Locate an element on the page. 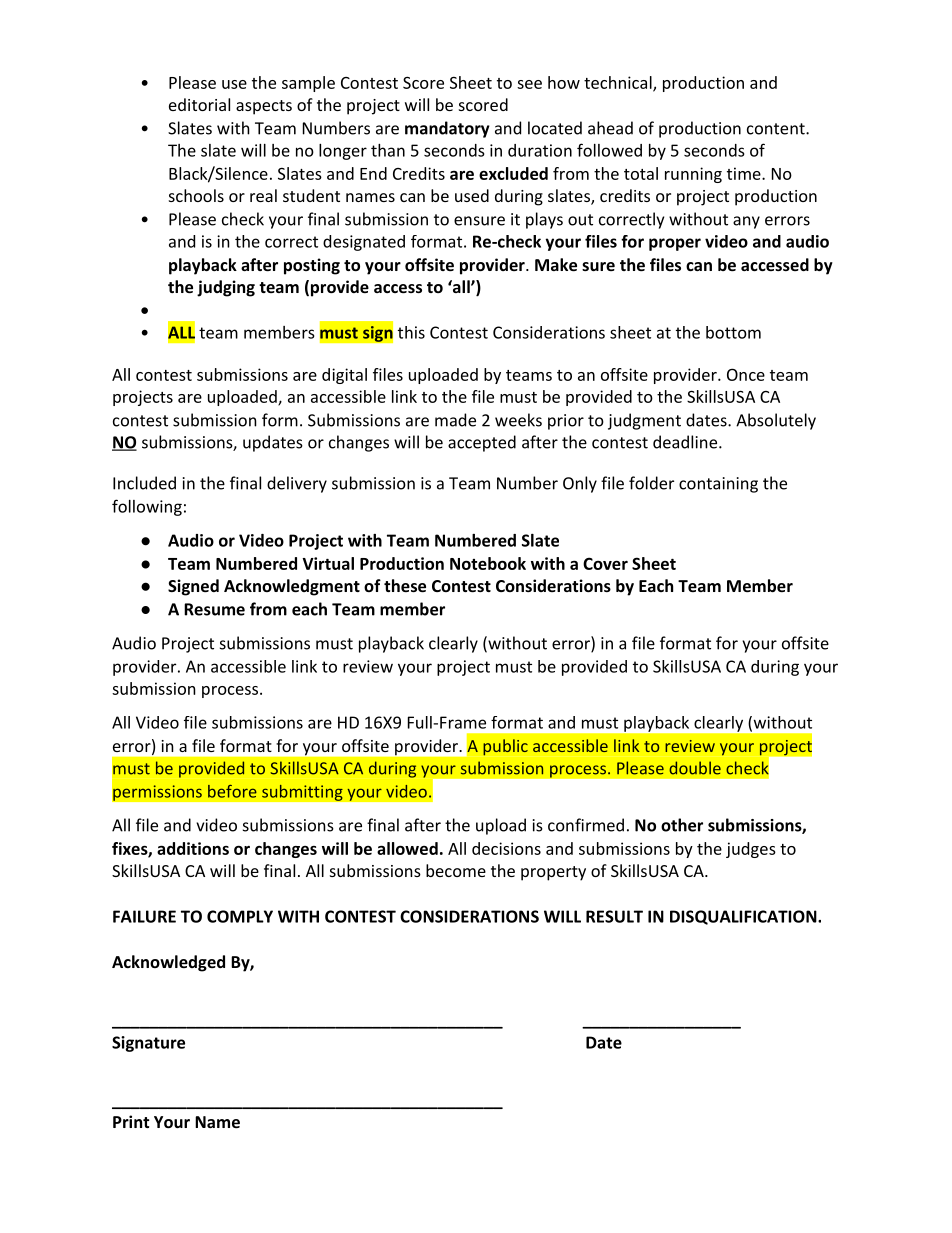 The width and height of the document is (952, 1233). Resume is located at coordinates (214, 609).
